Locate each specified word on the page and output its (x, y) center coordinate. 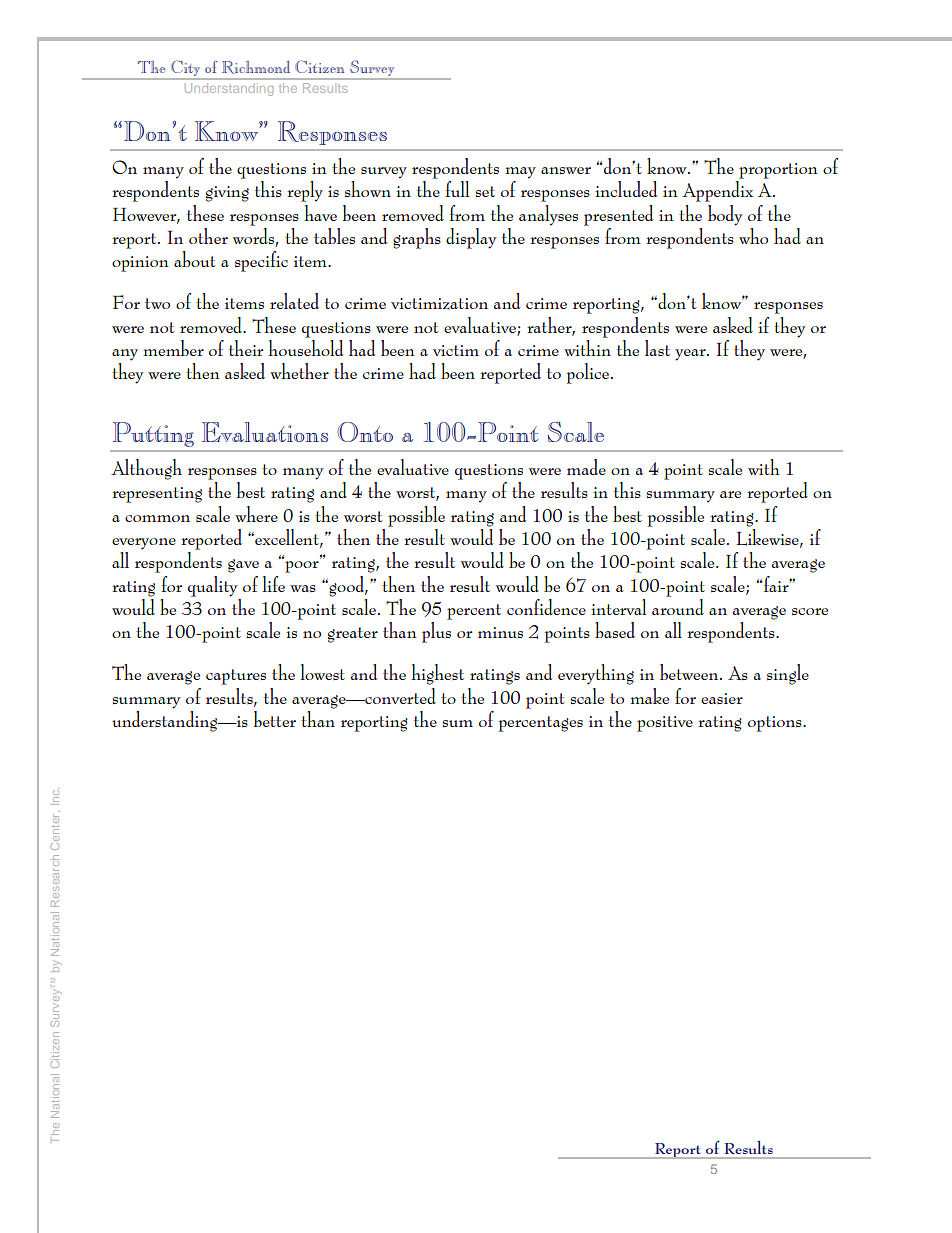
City (185, 68)
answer (566, 170)
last (657, 348)
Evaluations (265, 432)
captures (236, 677)
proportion (778, 171)
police (588, 373)
